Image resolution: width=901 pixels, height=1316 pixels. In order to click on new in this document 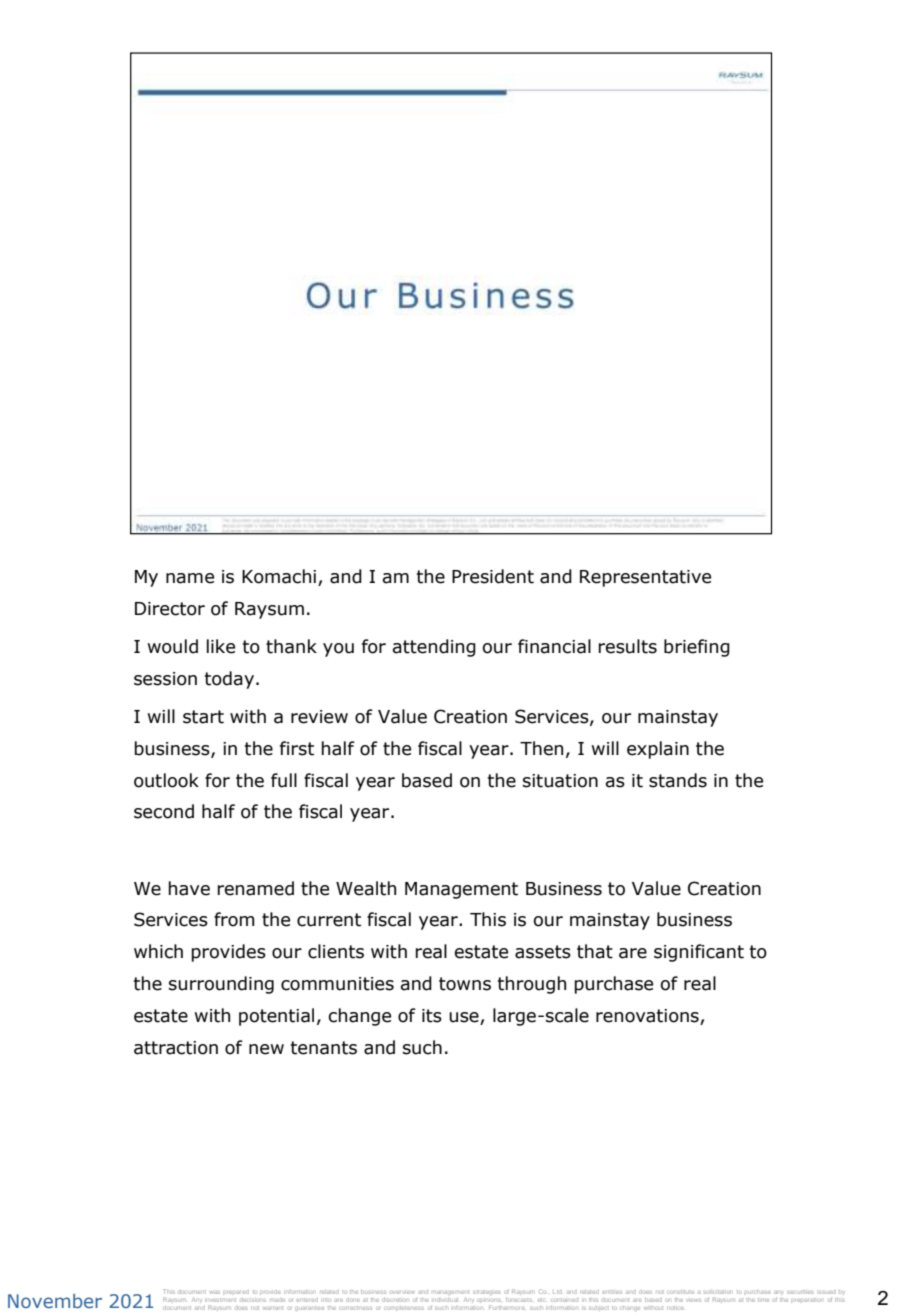, I will do `click(266, 1049)`.
